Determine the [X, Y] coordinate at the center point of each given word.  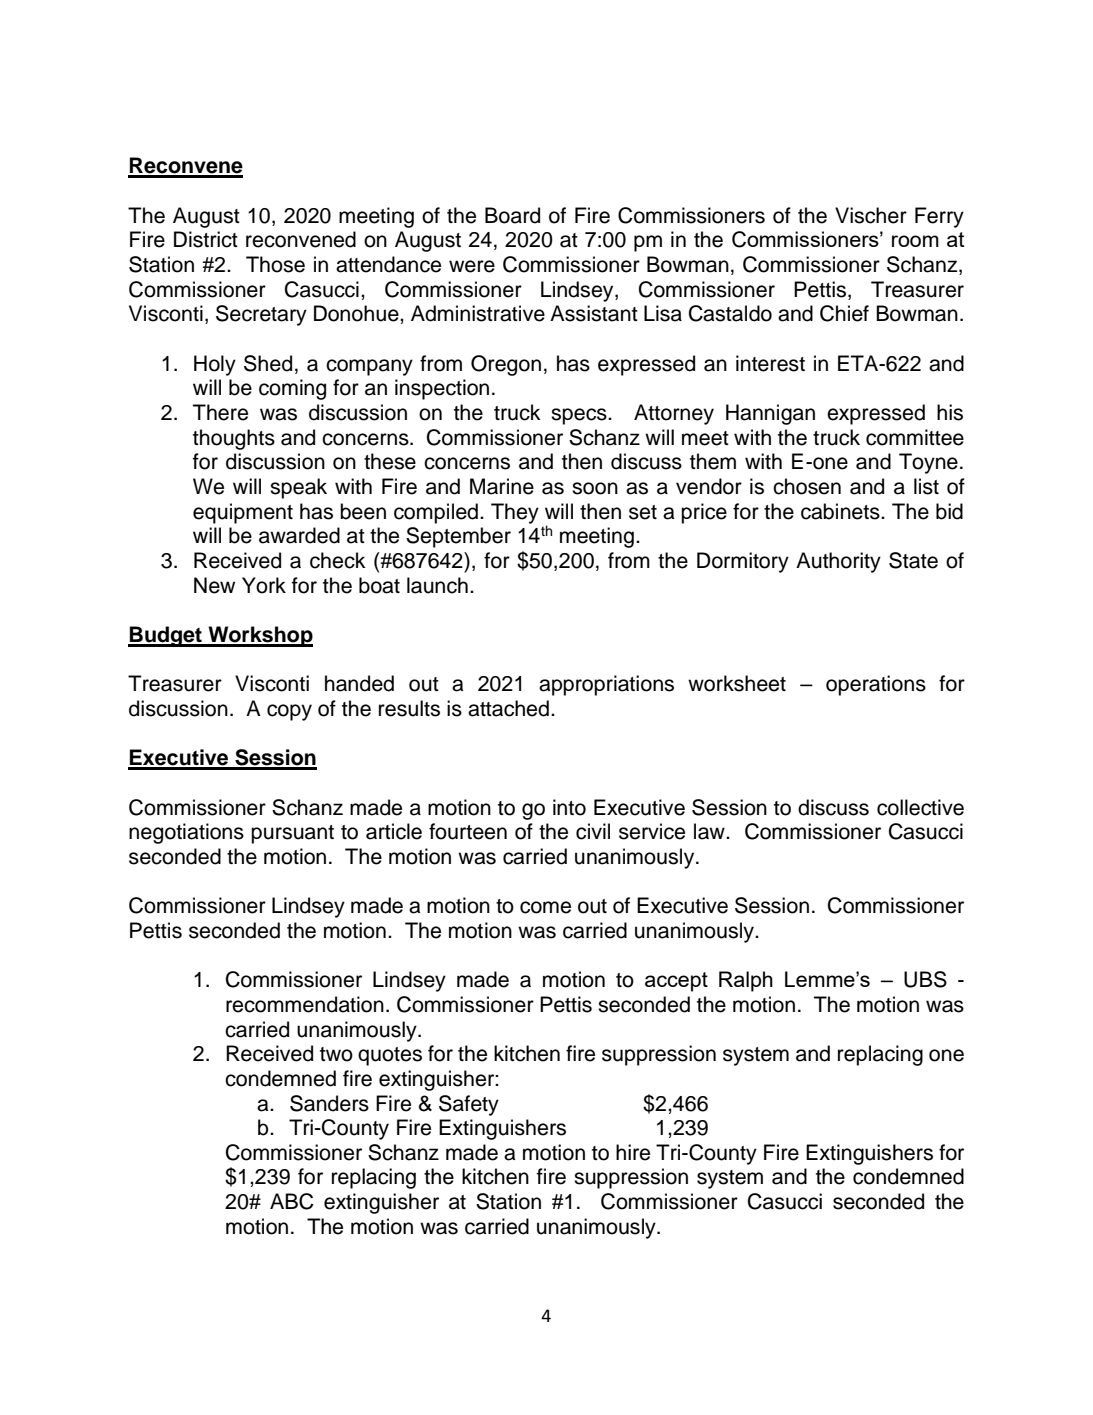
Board [512, 215]
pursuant [292, 834]
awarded [299, 535]
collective [920, 807]
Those [275, 264]
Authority [838, 562]
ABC [292, 1201]
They [515, 513]
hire [633, 1152]
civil [593, 831]
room [915, 241]
